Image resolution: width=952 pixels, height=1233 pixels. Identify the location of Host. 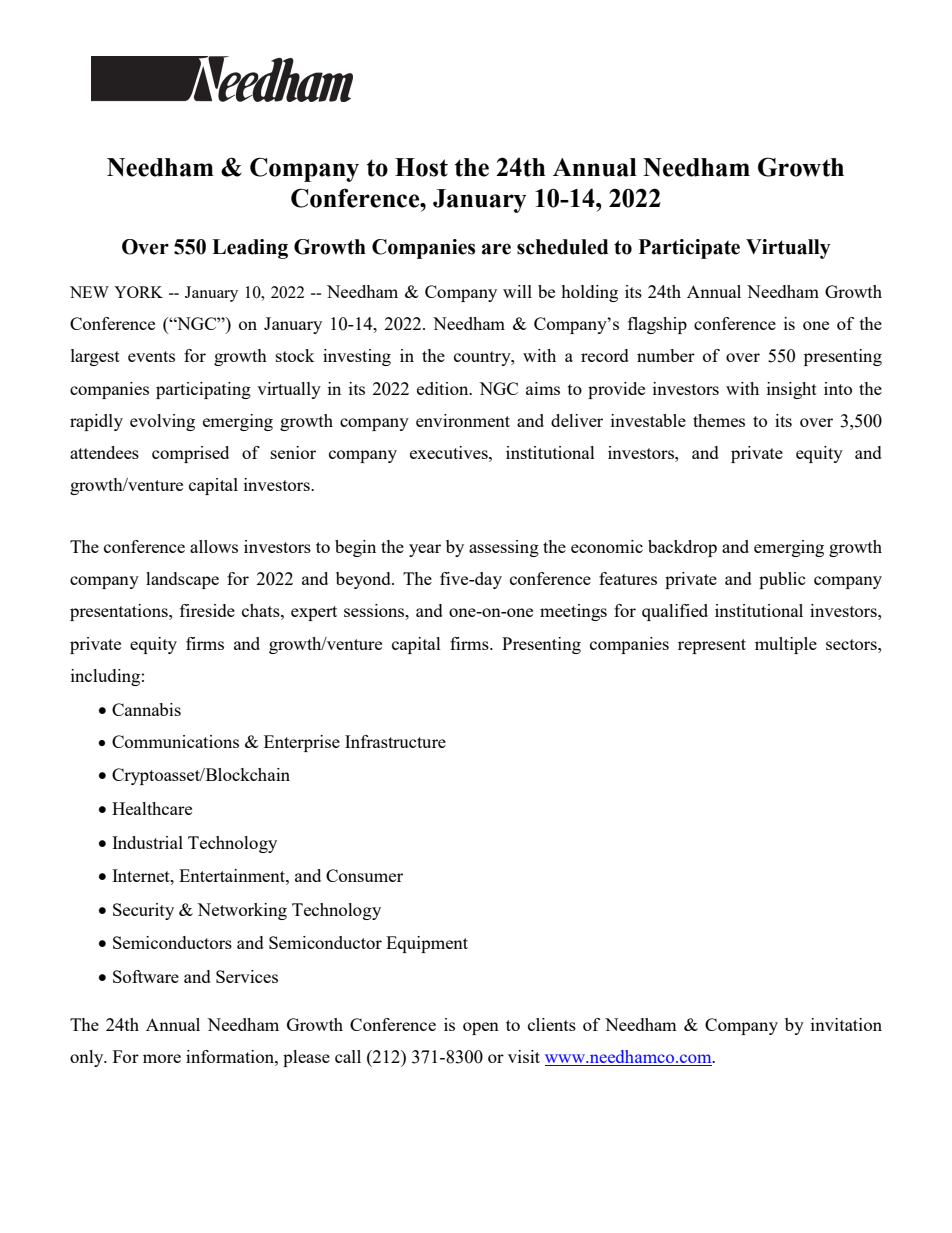
(421, 167).
